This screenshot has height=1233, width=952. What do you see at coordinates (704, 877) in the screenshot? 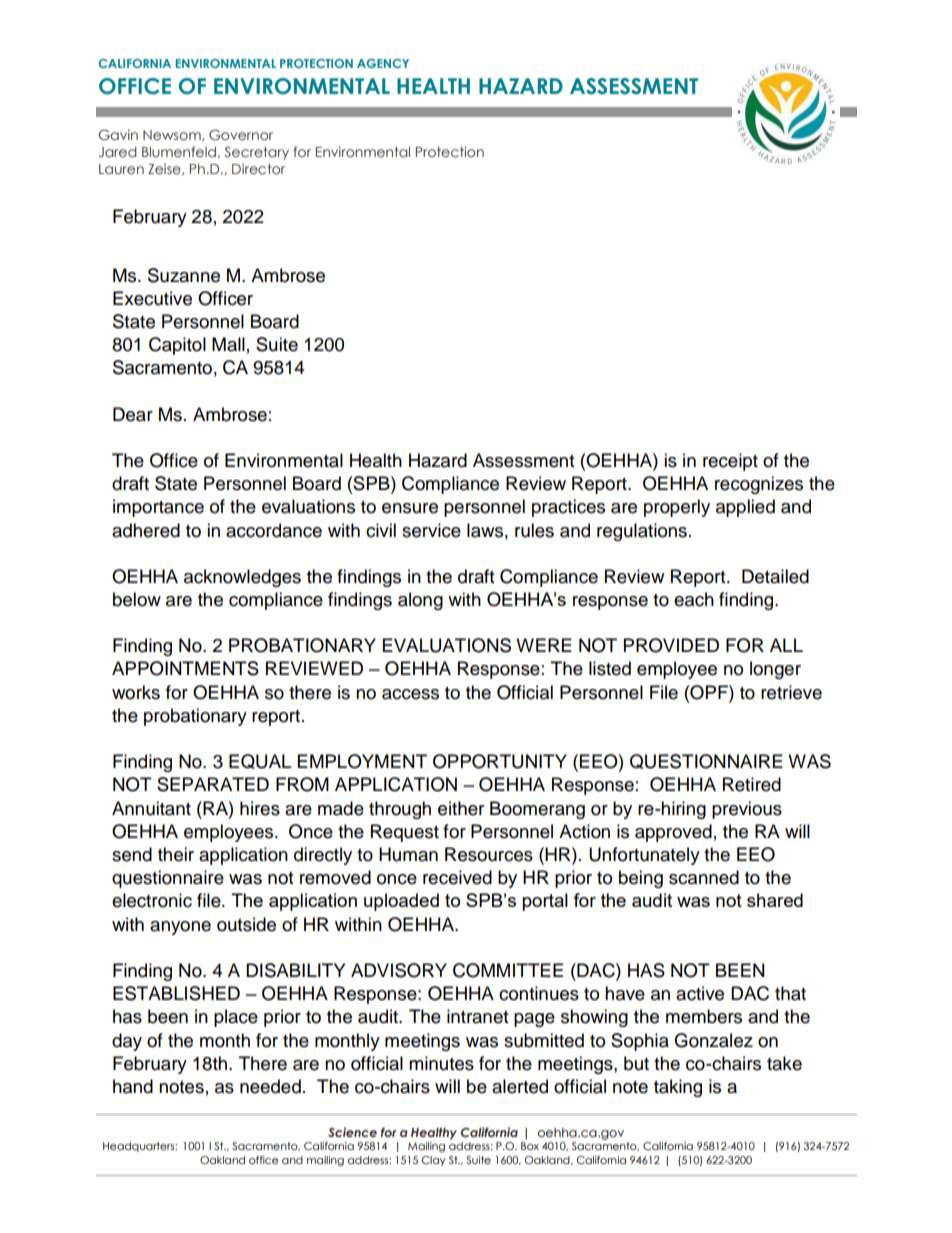
I see `scanned` at bounding box center [704, 877].
